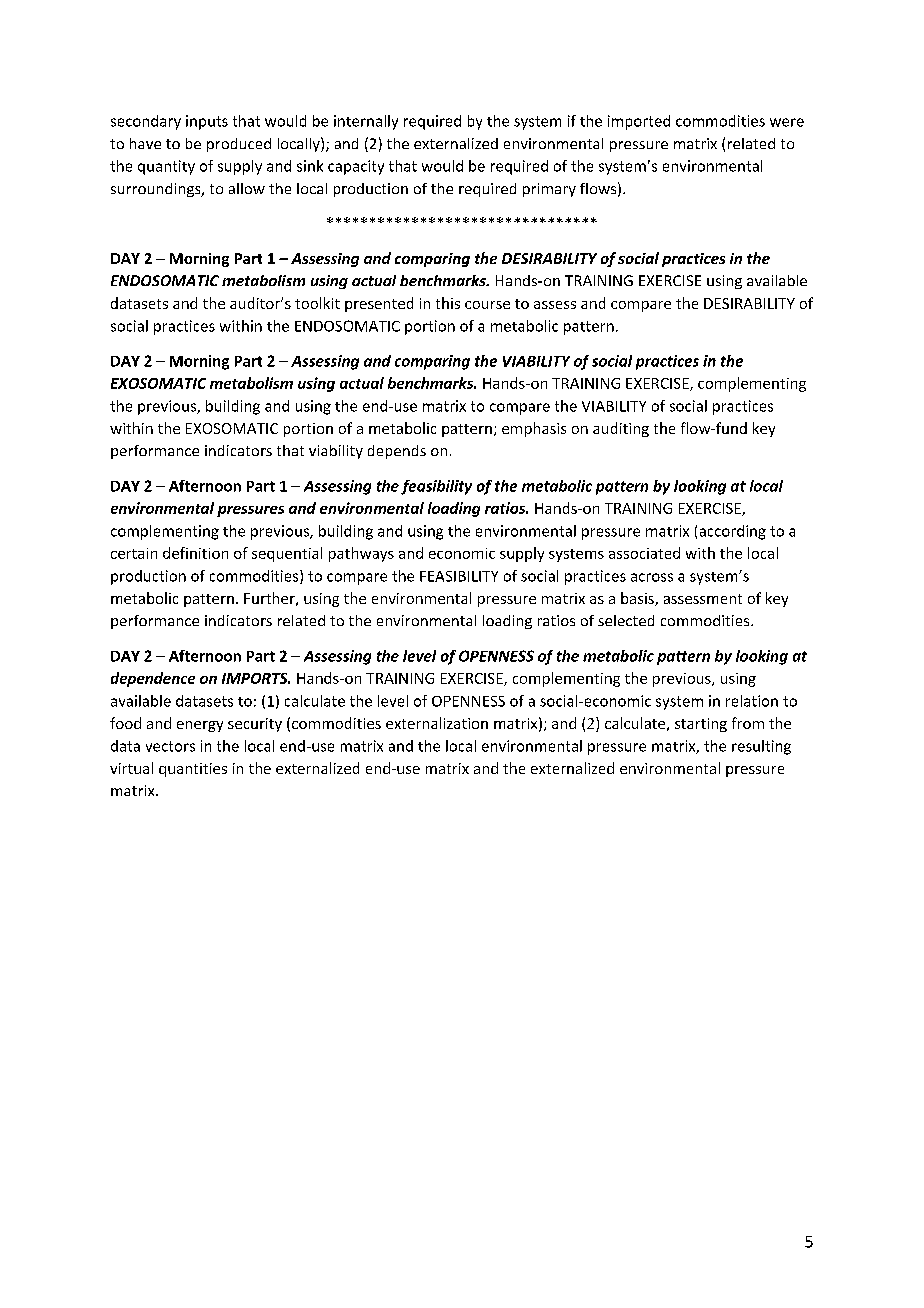 The height and width of the document is (1308, 924). What do you see at coordinates (437, 723) in the document?
I see `externalization` at bounding box center [437, 723].
